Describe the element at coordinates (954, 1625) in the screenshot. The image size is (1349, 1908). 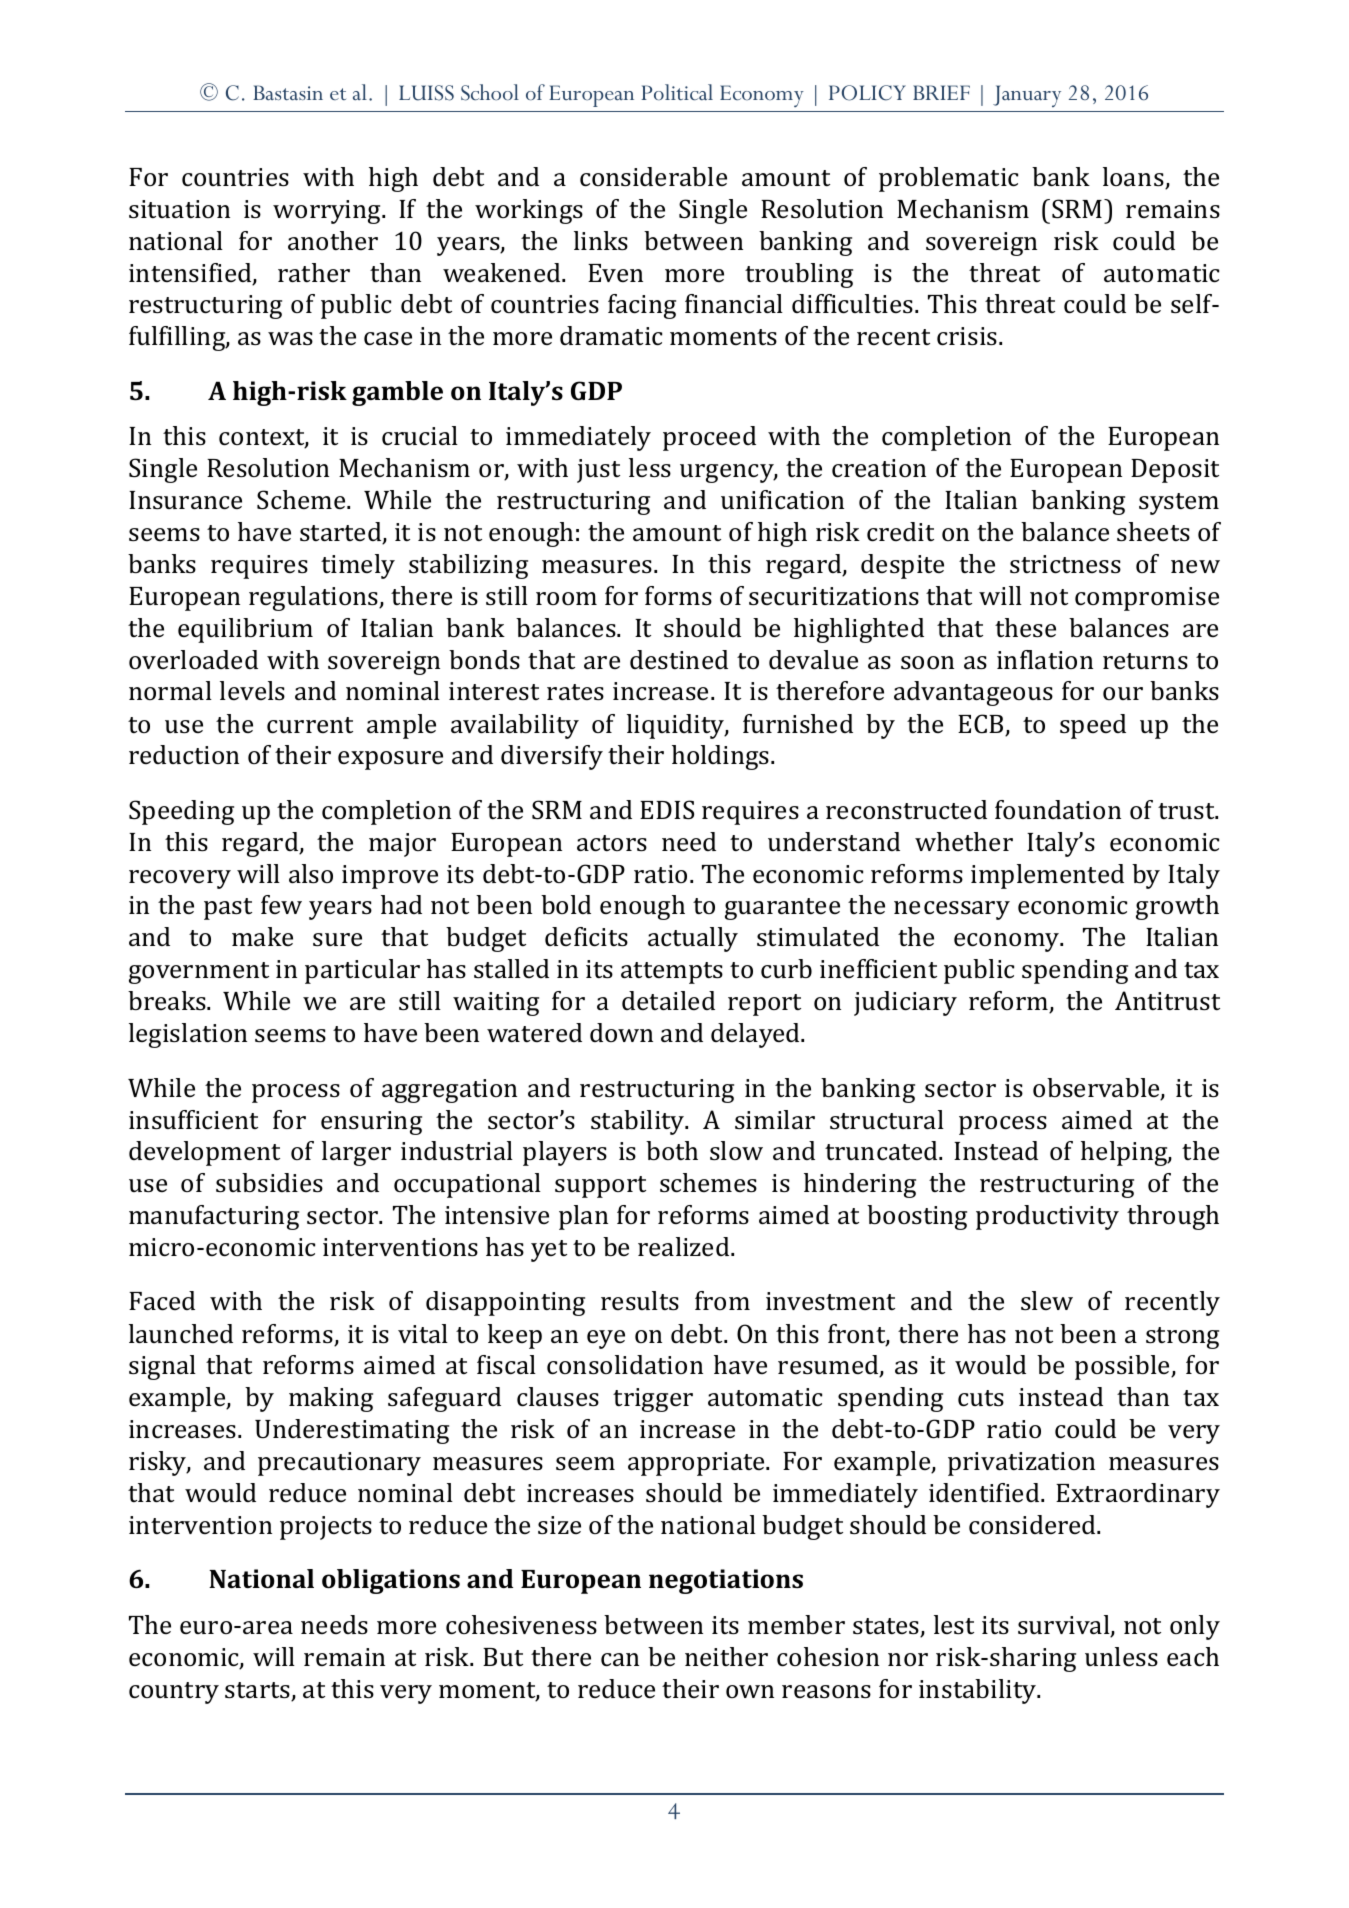
I see `lest` at that location.
